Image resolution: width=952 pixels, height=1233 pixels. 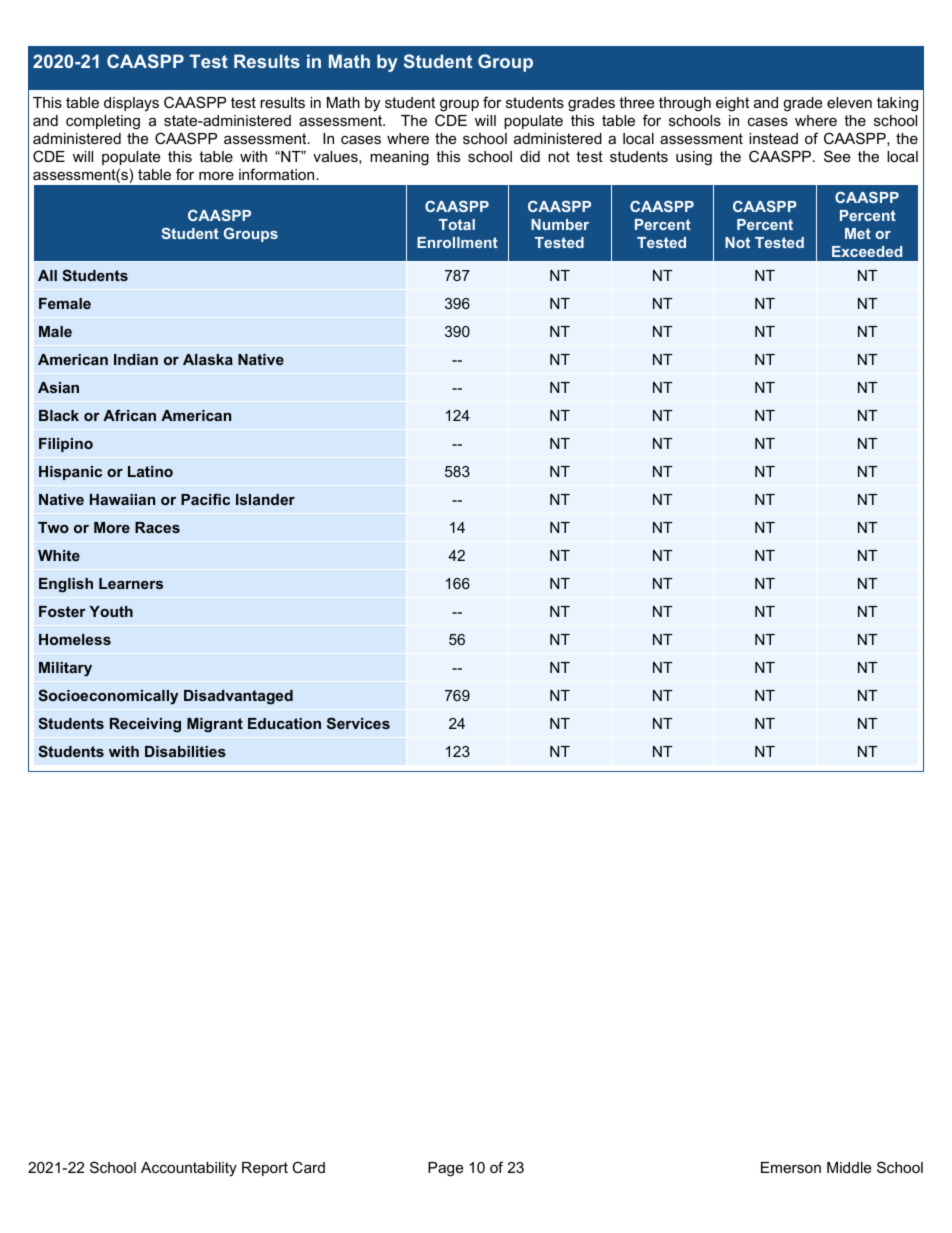 I want to click on Services, so click(x=358, y=723).
